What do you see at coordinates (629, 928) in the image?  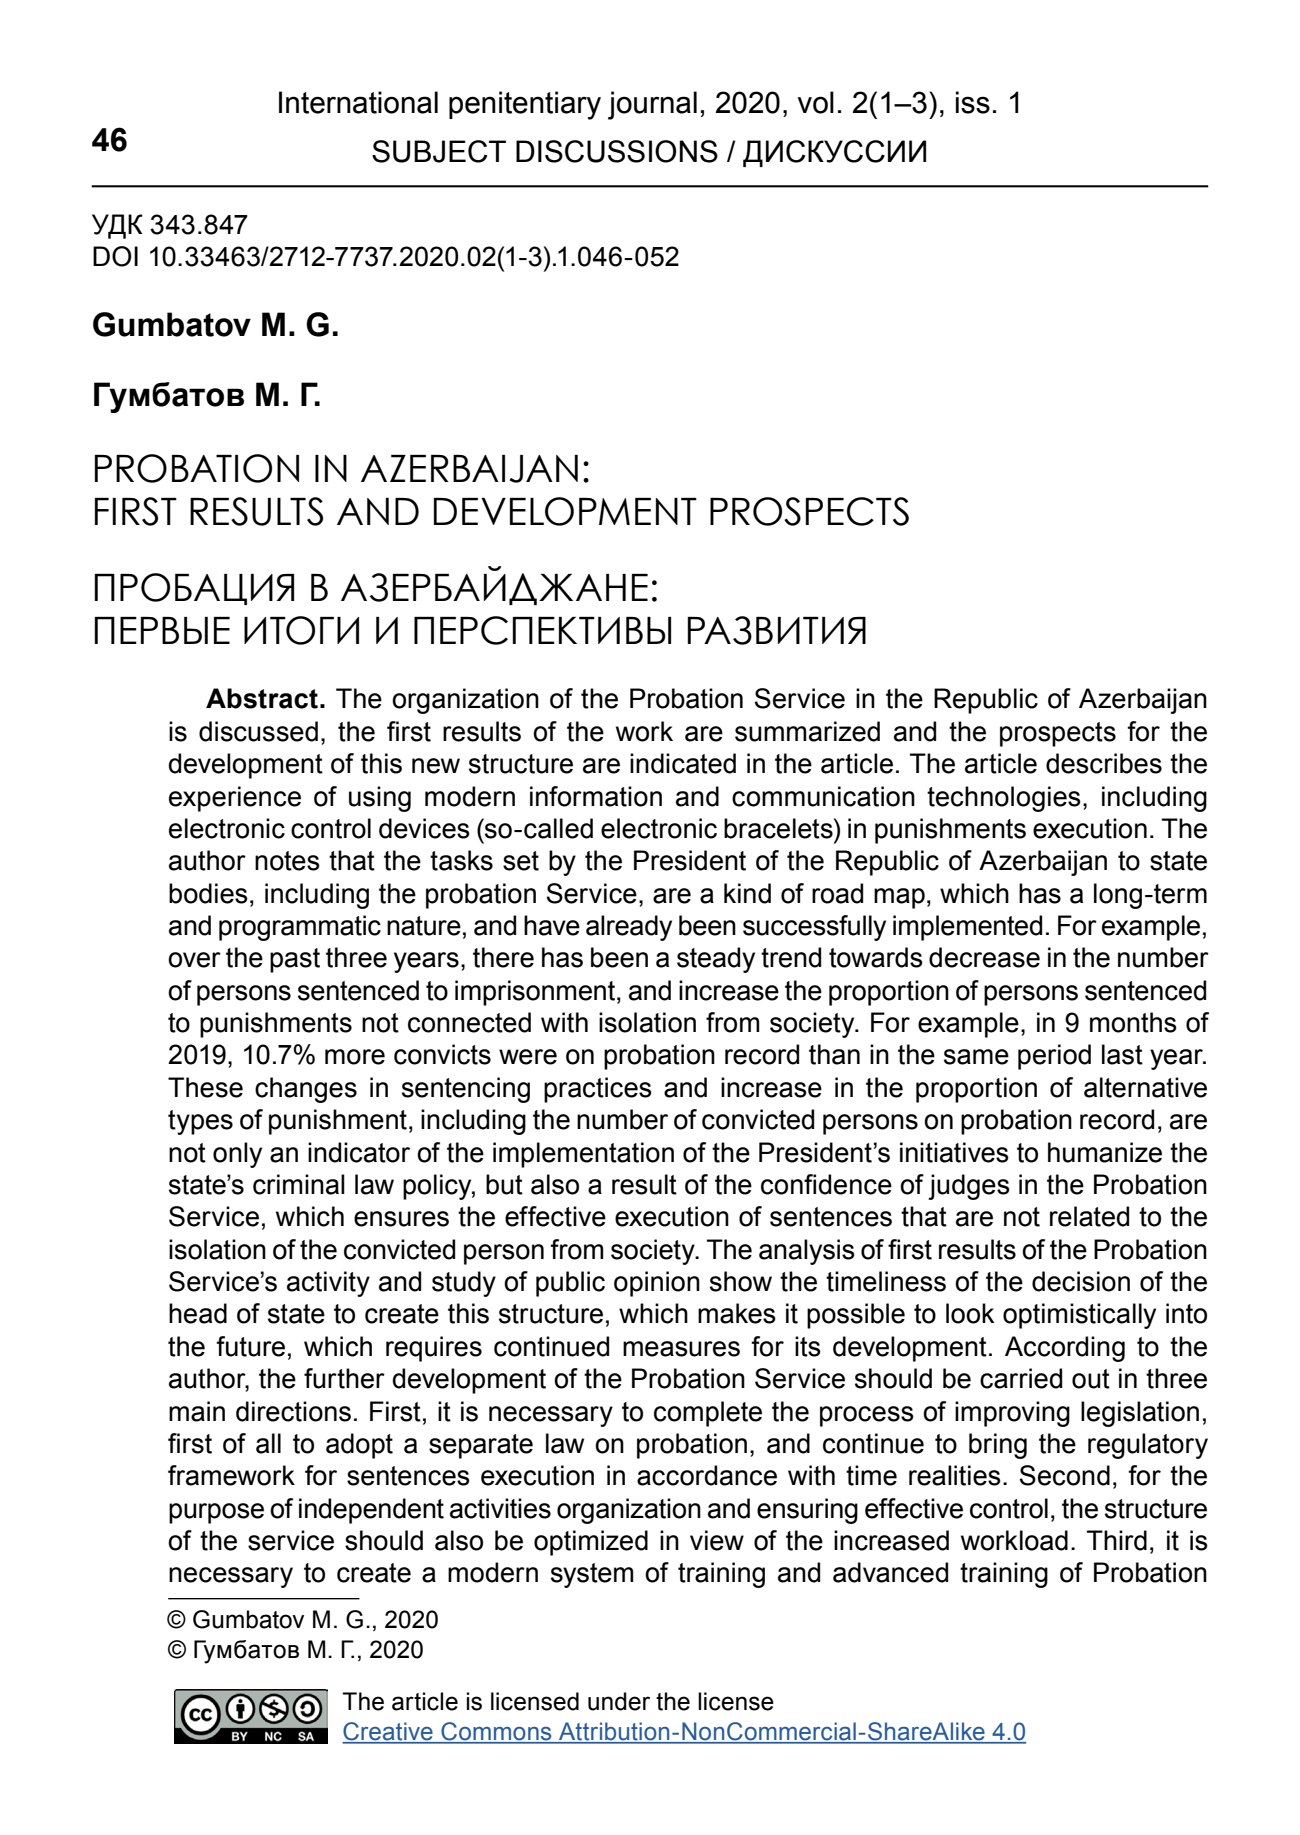 I see `already` at bounding box center [629, 928].
